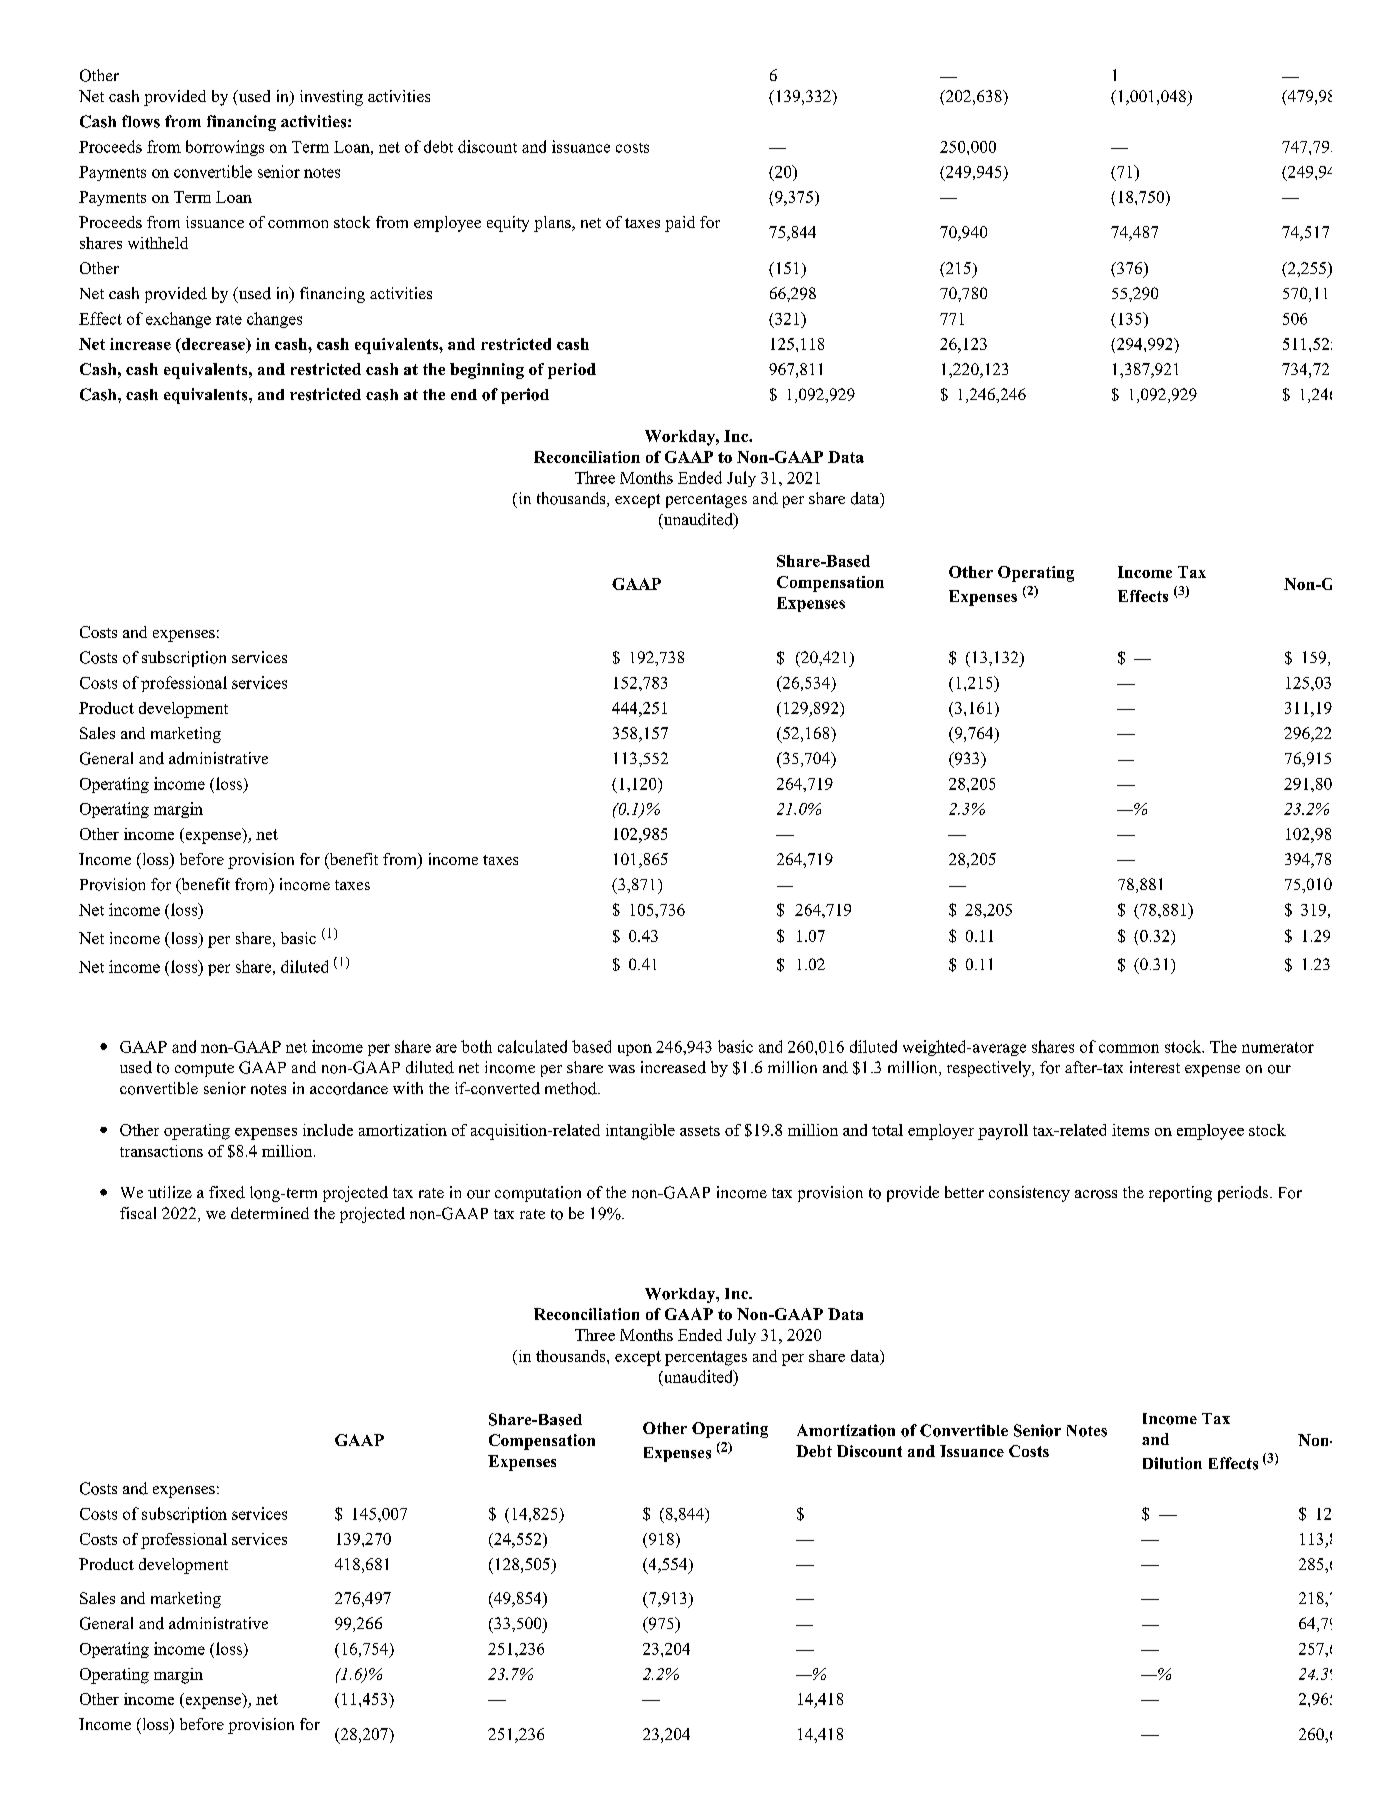 The image size is (1398, 1809). I want to click on upon, so click(635, 1050).
